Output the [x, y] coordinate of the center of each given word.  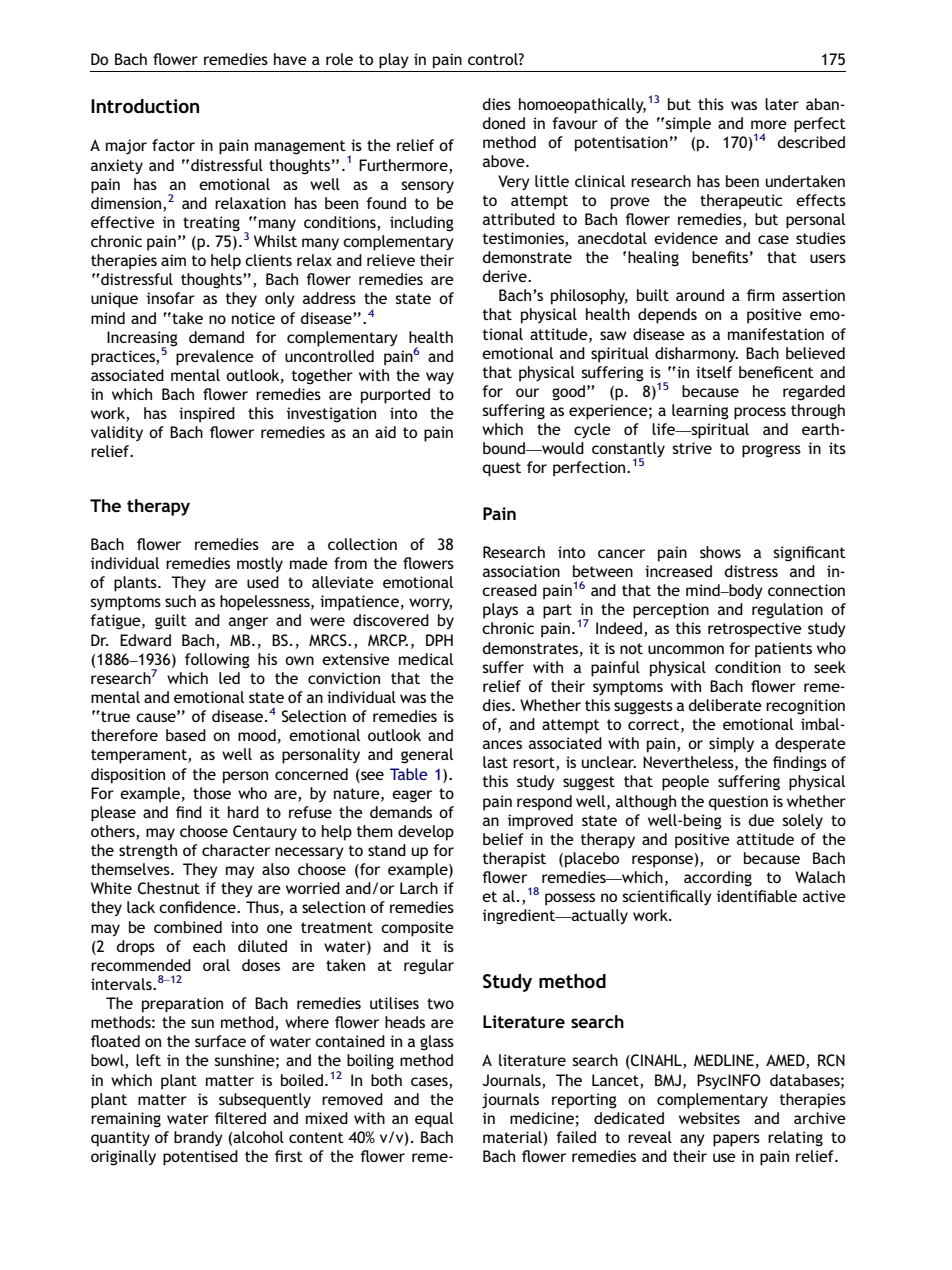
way [440, 378]
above [505, 161]
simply [731, 745]
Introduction [145, 106]
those [212, 793]
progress [771, 451]
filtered [240, 1118]
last [495, 762]
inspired [207, 415]
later [782, 104]
